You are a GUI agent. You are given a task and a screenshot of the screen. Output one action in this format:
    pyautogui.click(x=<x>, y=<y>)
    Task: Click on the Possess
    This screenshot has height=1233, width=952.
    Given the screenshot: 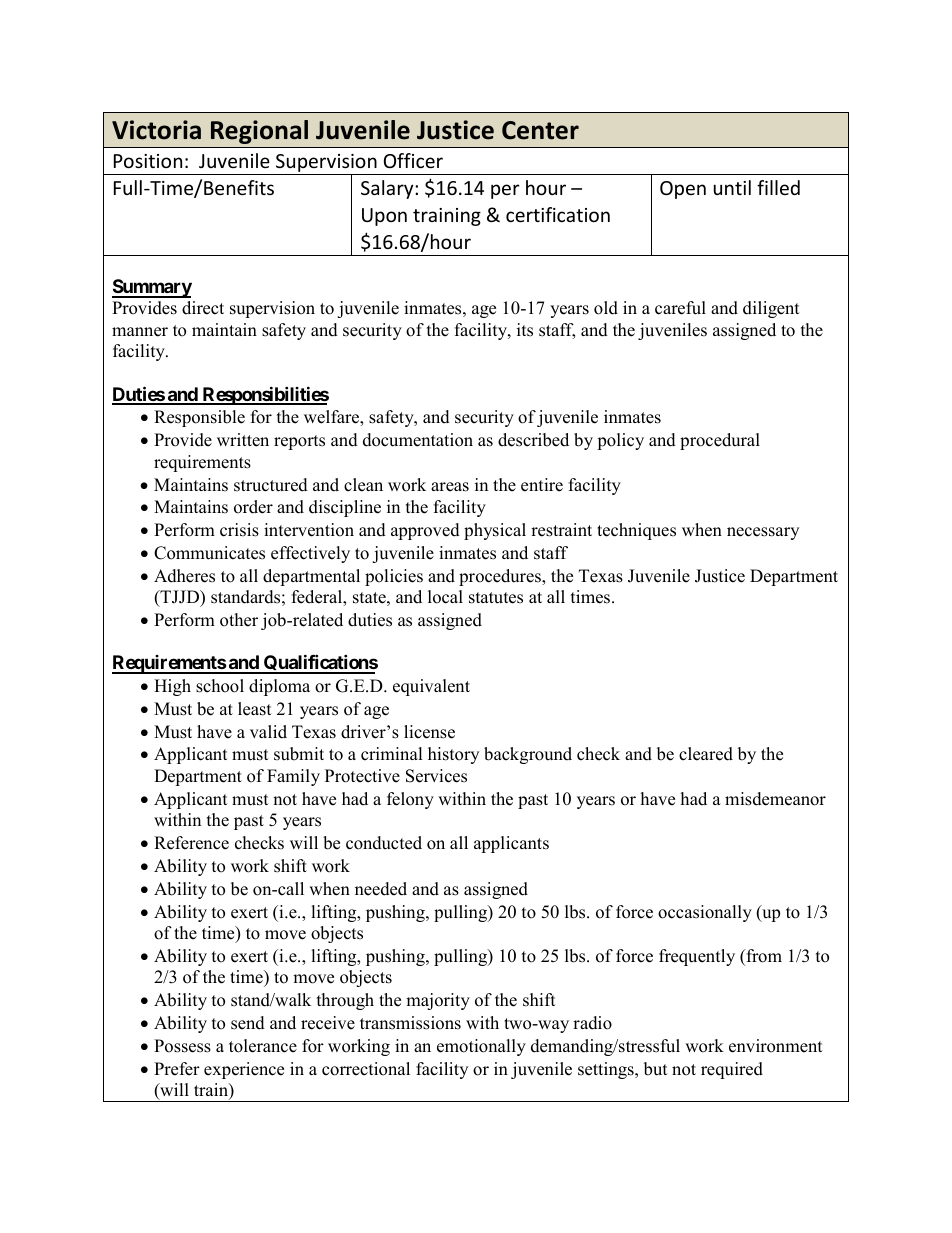 What is the action you would take?
    pyautogui.click(x=182, y=1046)
